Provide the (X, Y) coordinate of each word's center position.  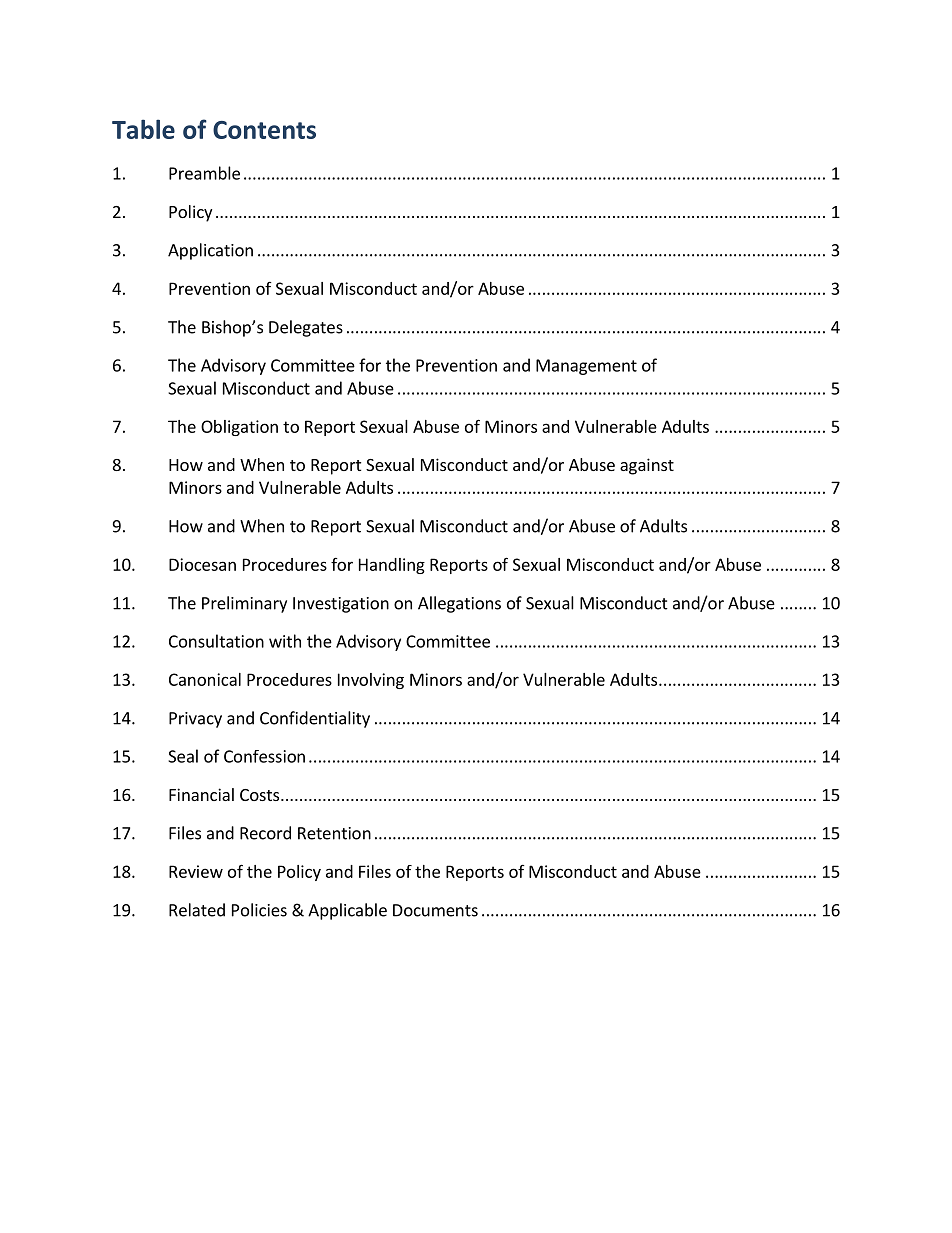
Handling (392, 566)
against (647, 466)
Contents (264, 130)
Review (196, 871)
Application (210, 251)
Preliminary (244, 604)
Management (586, 367)
